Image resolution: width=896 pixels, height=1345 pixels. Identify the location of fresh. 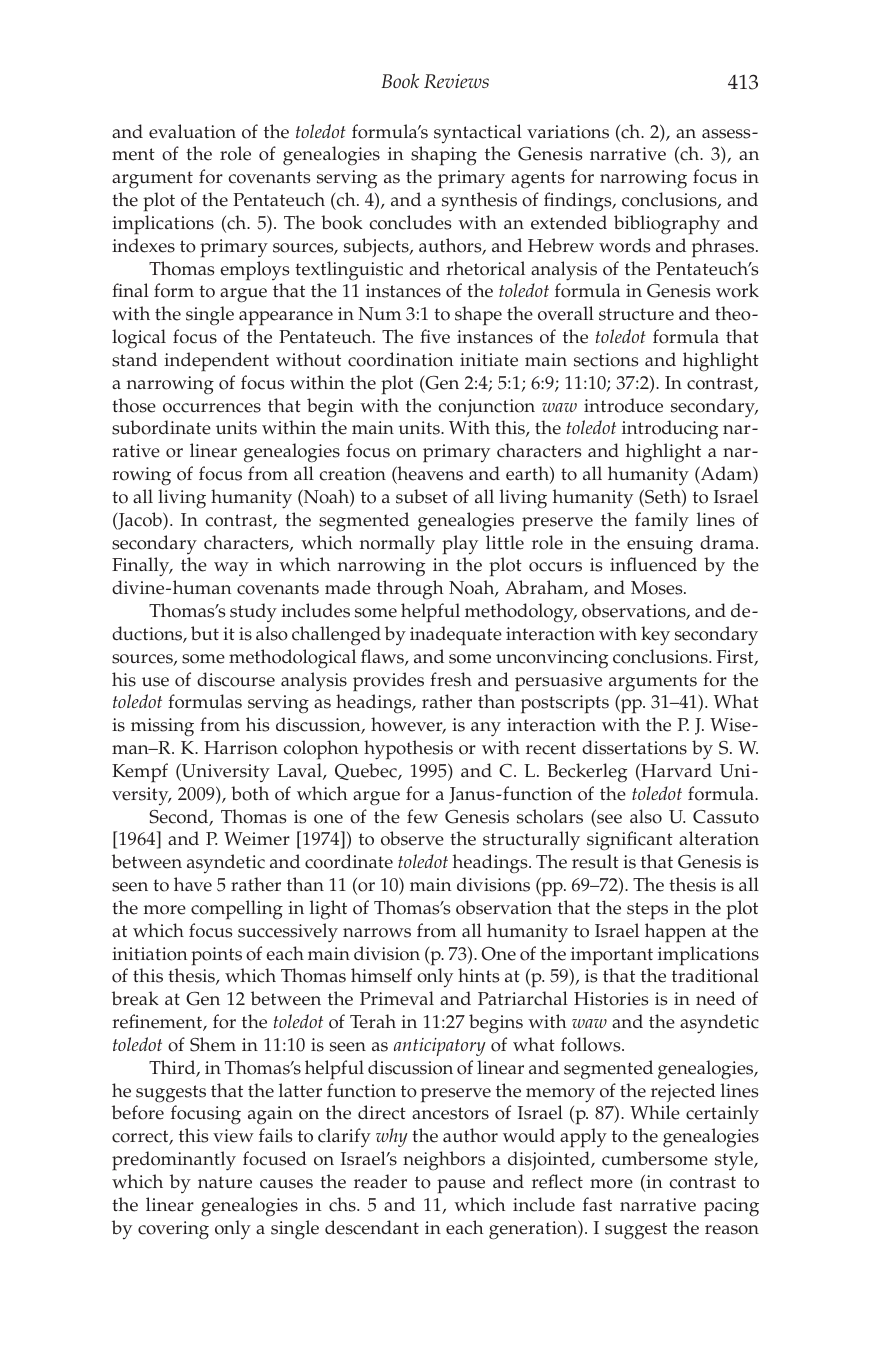
(451, 679).
